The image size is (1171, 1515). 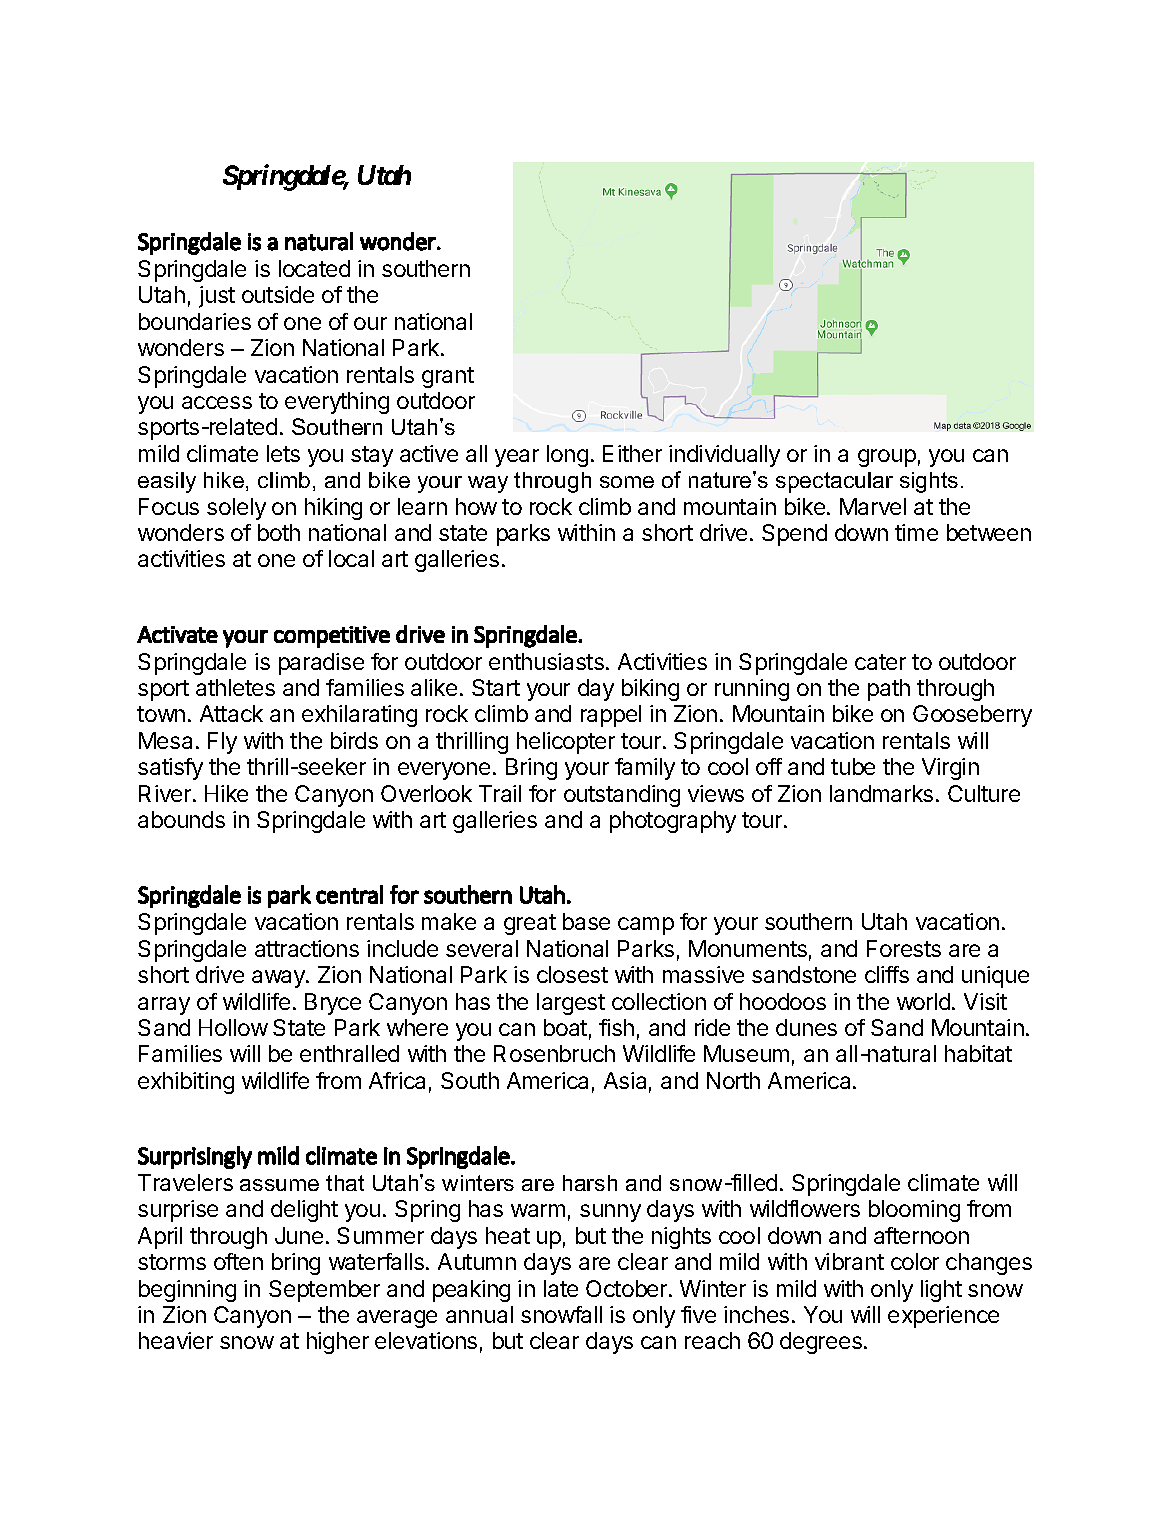 What do you see at coordinates (546, 661) in the document?
I see `enthusiasts` at bounding box center [546, 661].
